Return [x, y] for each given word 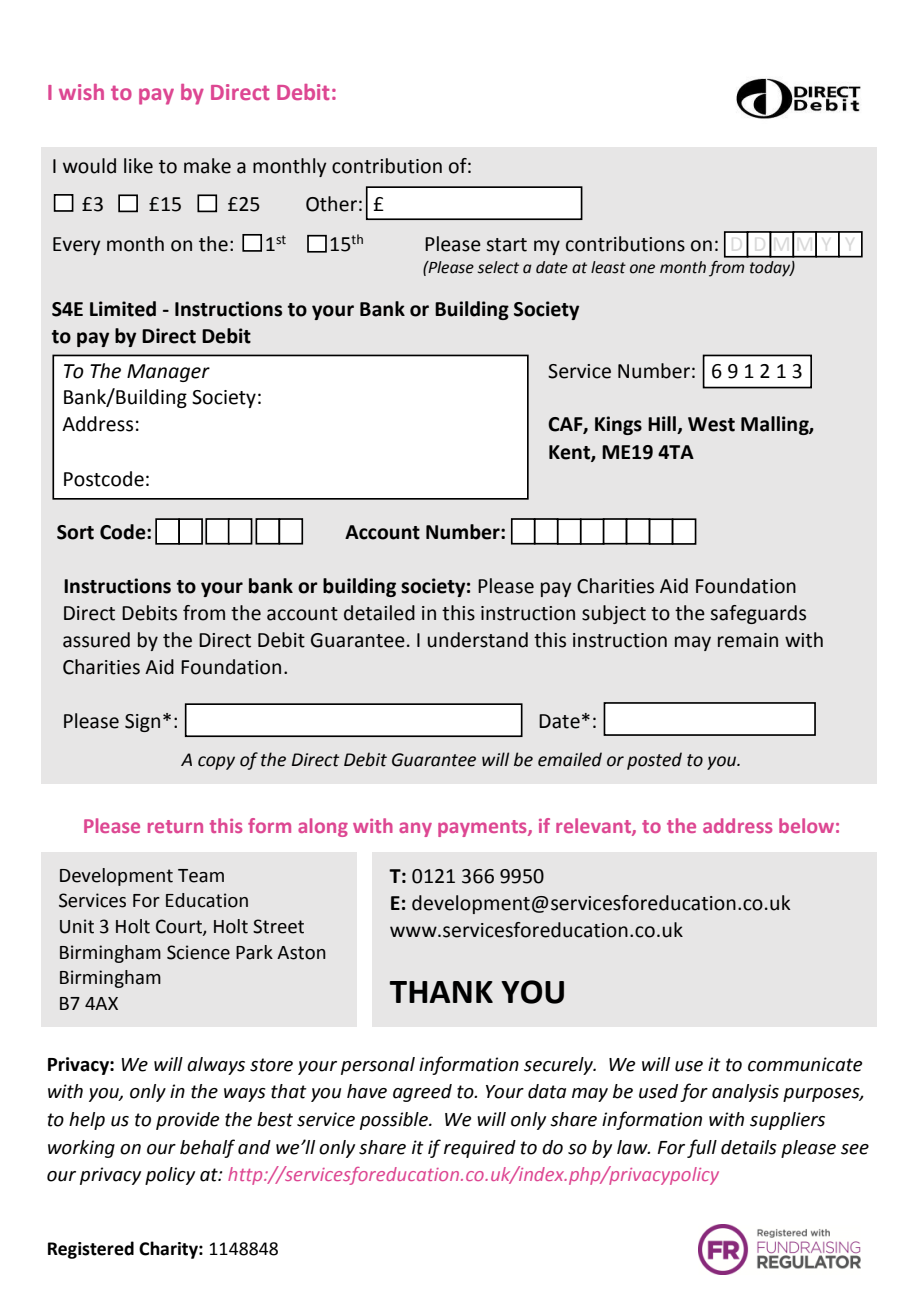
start [506, 245]
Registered [91, 1250]
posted [654, 761]
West [711, 424]
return [175, 826]
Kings [618, 425]
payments [483, 828]
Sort [75, 532]
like [138, 166]
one [642, 269]
